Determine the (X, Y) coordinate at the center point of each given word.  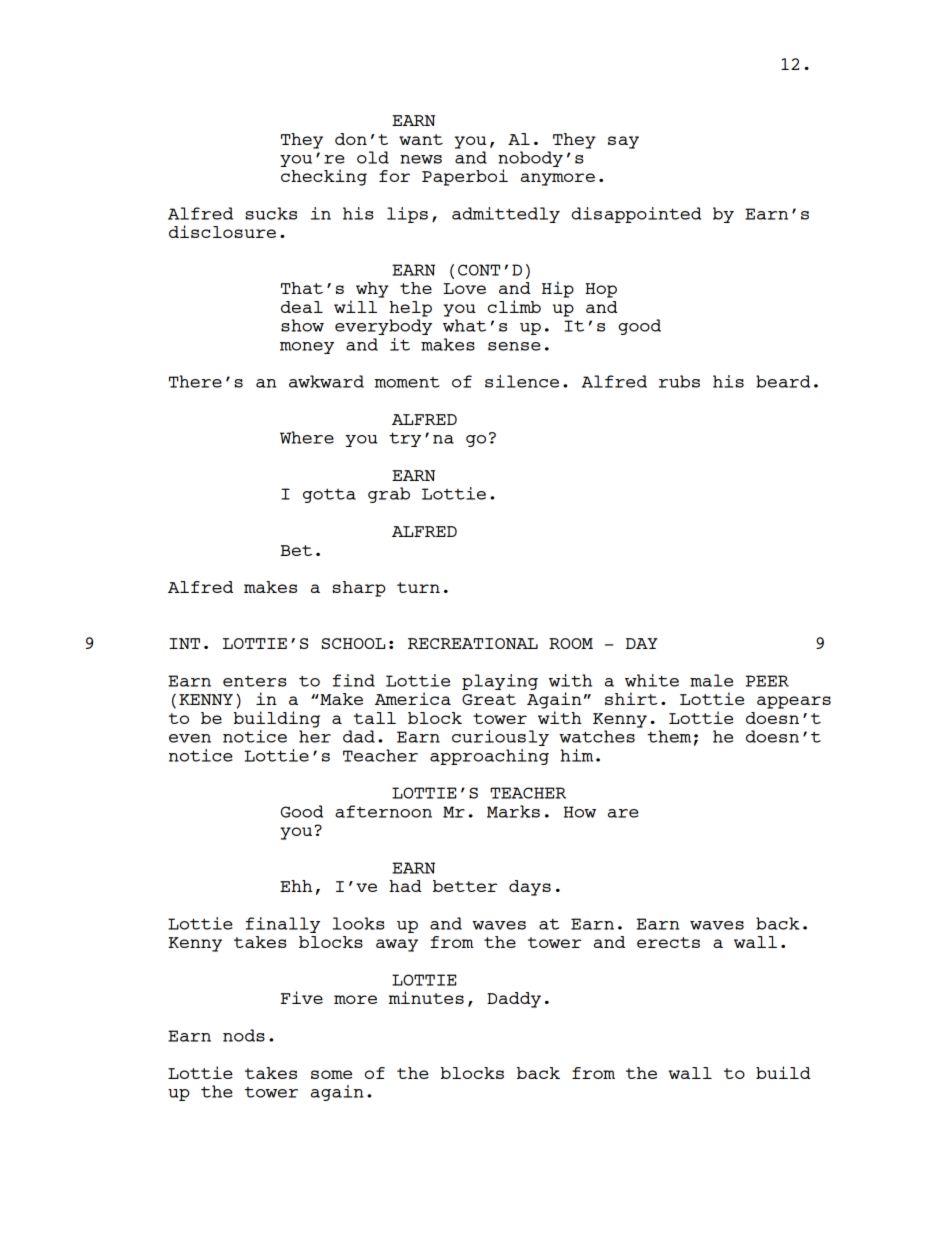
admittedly (506, 215)
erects (668, 942)
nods (244, 1035)
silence (522, 381)
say (623, 142)
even (190, 738)
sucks (271, 213)
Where (307, 437)
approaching (489, 757)
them (669, 736)
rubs (679, 381)
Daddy (514, 1000)
